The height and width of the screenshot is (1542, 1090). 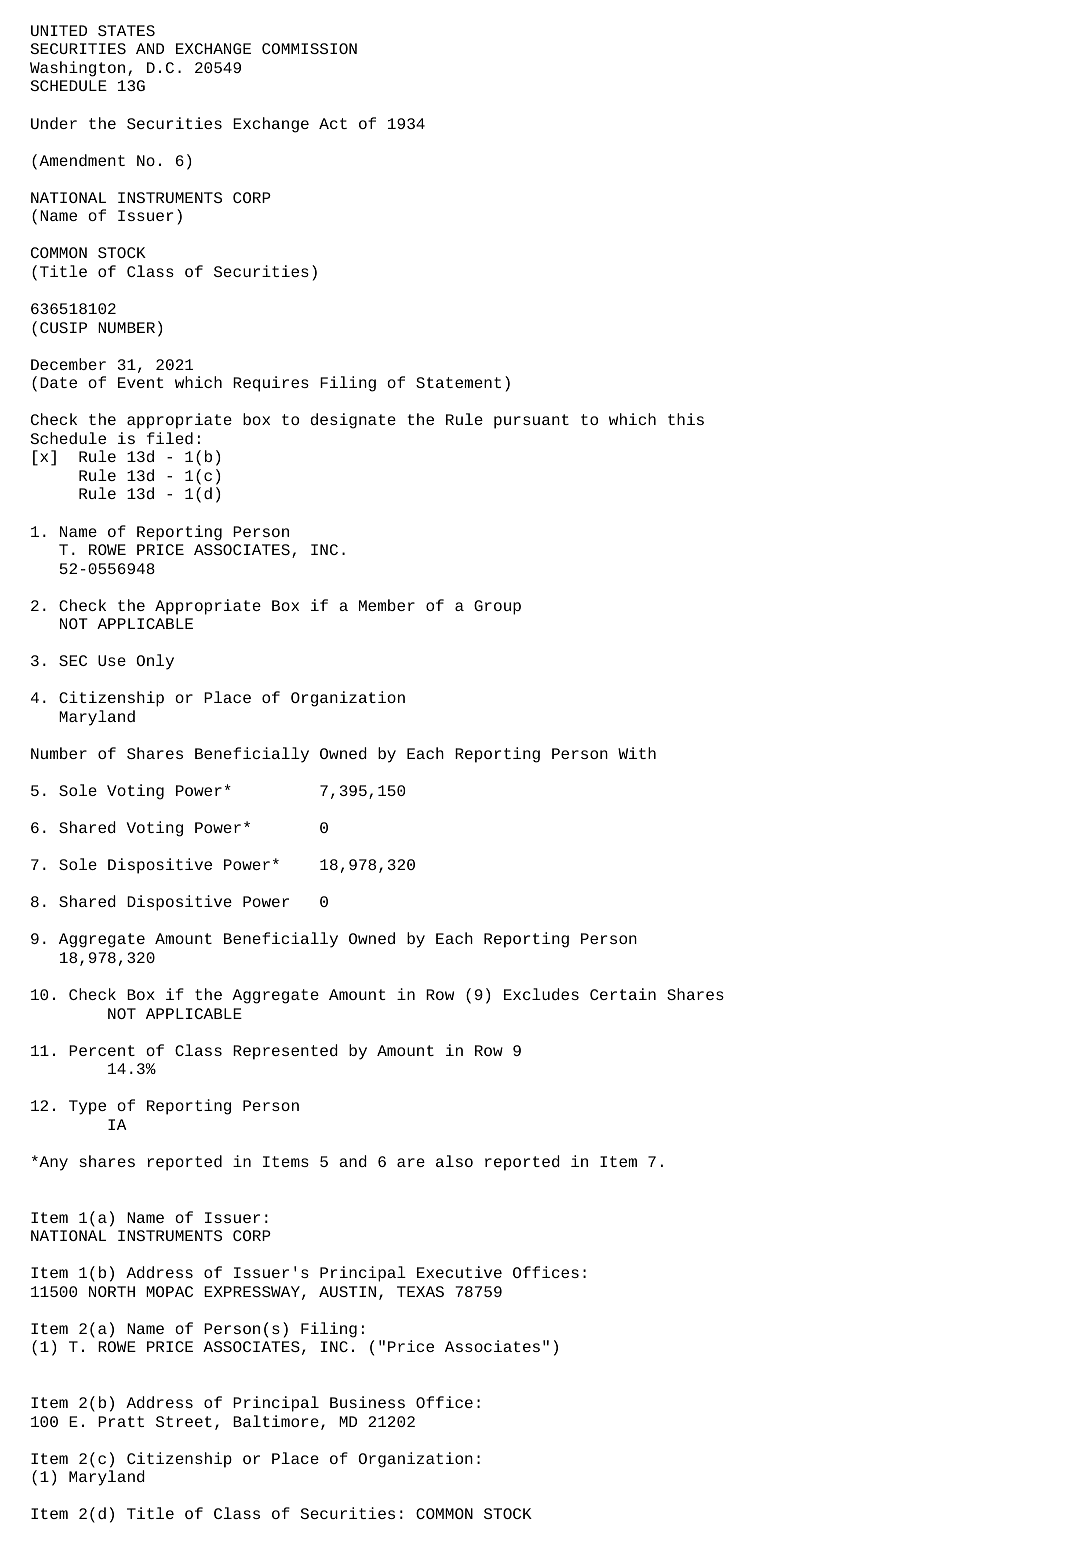 What do you see at coordinates (459, 1272) in the screenshot?
I see `Executive` at bounding box center [459, 1272].
